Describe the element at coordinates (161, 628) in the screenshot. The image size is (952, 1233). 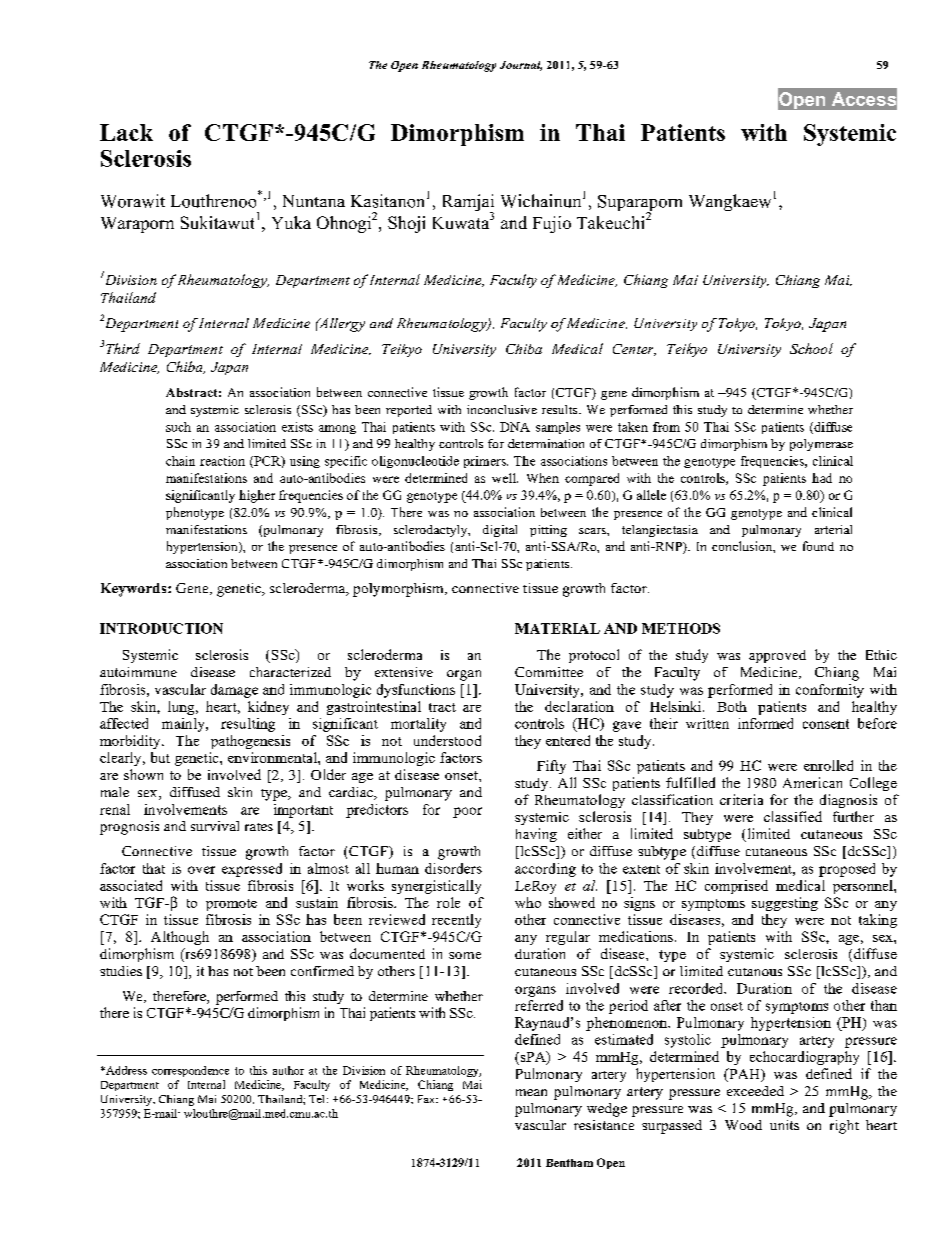
I see `INTRODUCTION` at that location.
